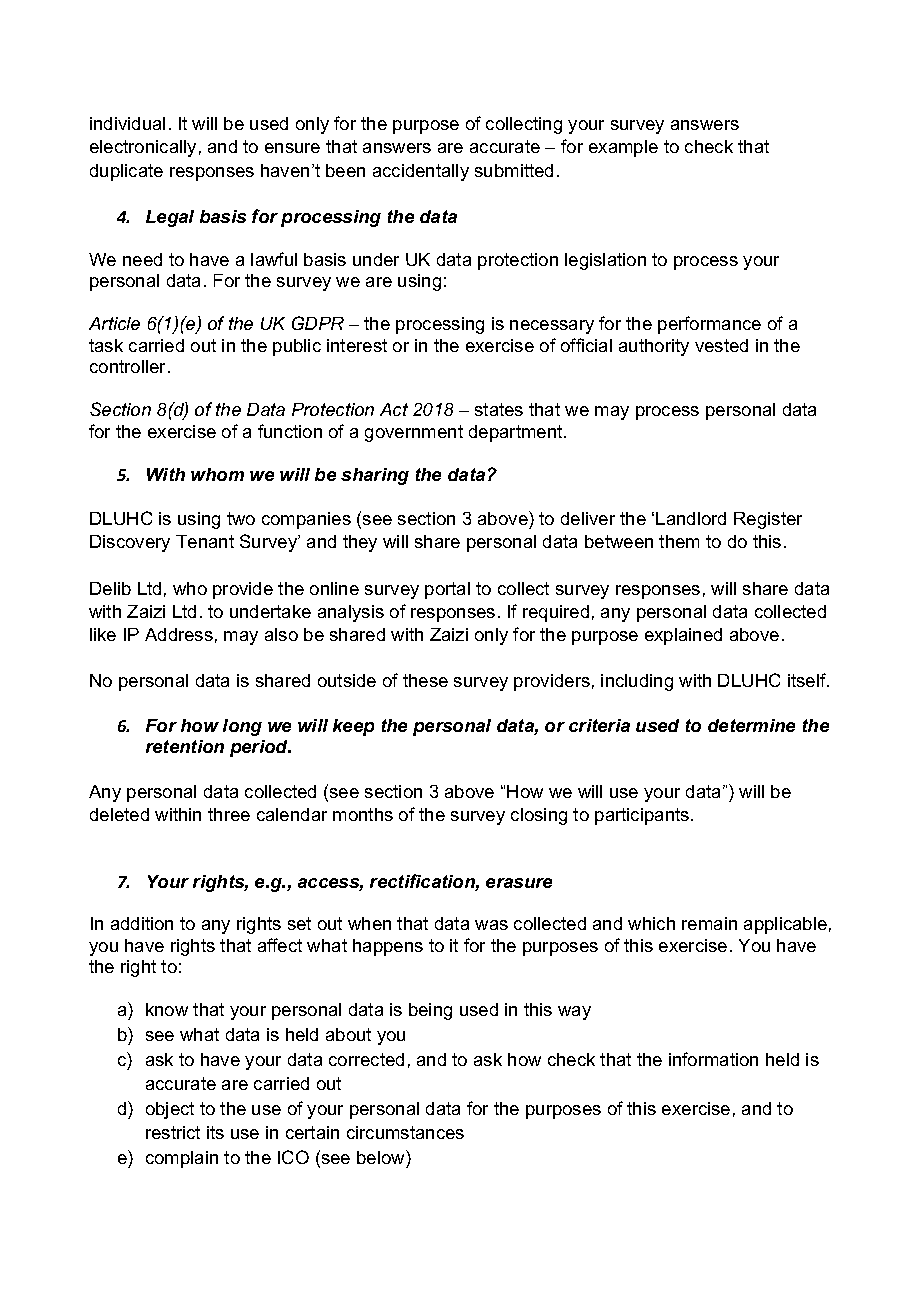 The image size is (924, 1308). Describe the element at coordinates (143, 148) in the screenshot. I see `electronically` at that location.
